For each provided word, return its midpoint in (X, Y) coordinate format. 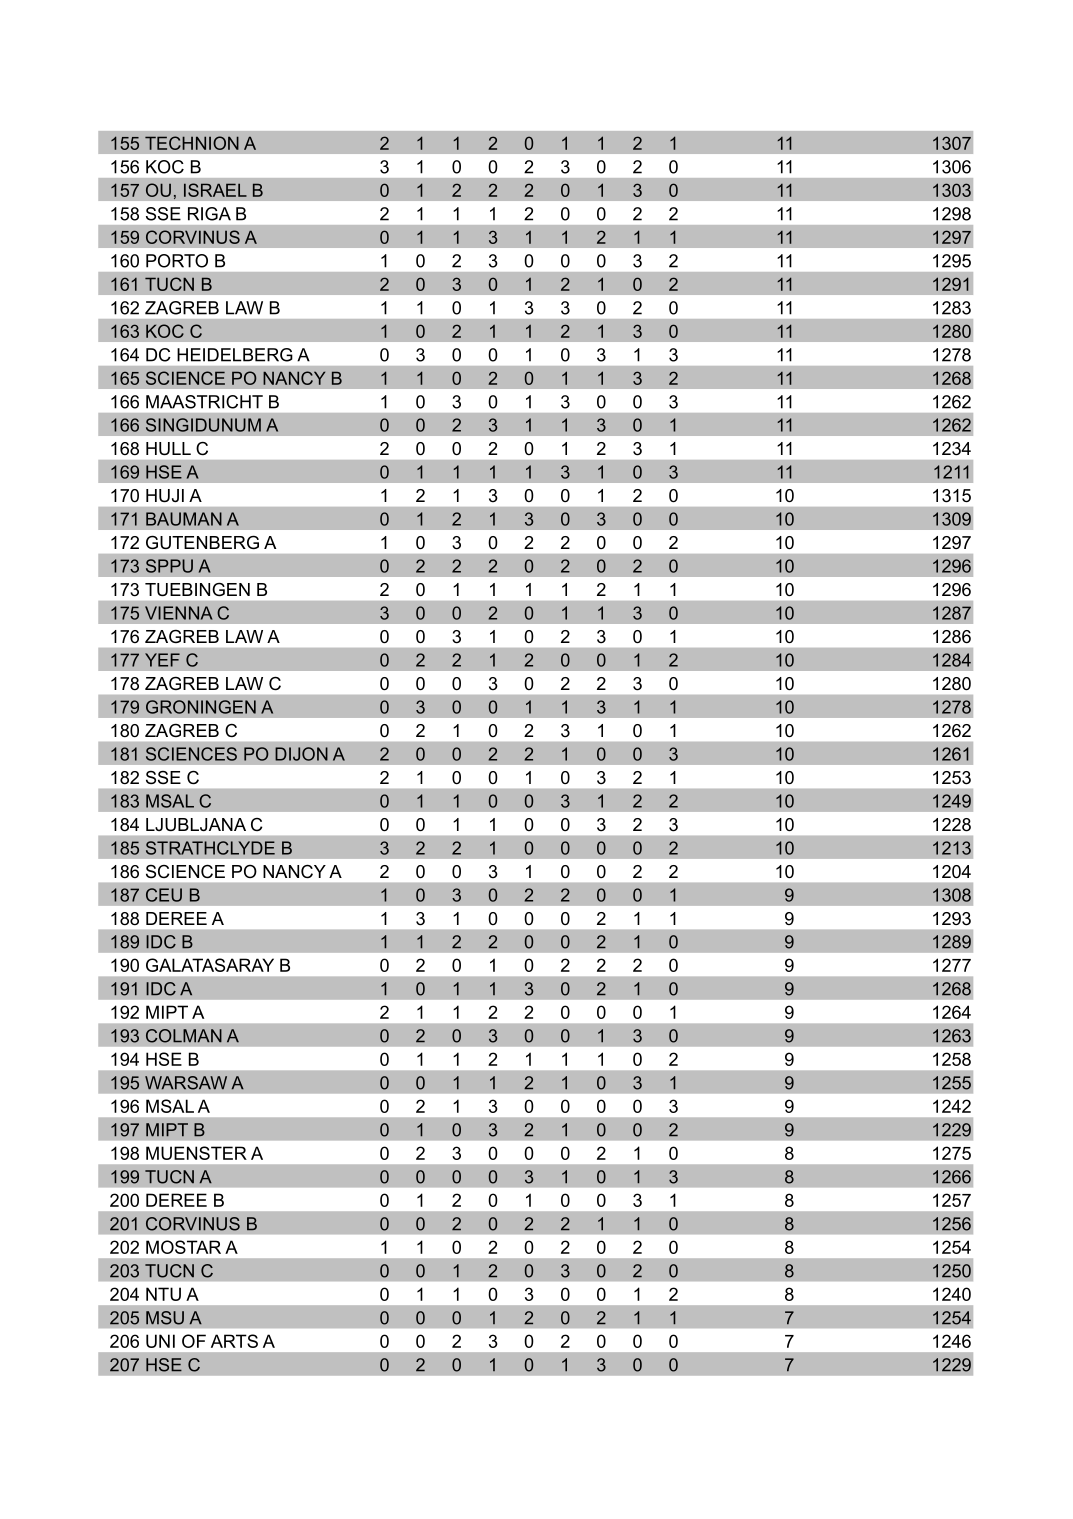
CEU (164, 895)
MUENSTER (196, 1153)
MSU (165, 1318)
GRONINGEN (201, 707)
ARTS (234, 1341)
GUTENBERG (202, 542)
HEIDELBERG (235, 355)
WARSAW (186, 1083)
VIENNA (179, 613)
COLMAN (184, 1036)
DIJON (301, 754)
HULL (168, 449)
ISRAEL (215, 190)
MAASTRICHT (204, 402)
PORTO (177, 261)
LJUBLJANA (196, 824)
